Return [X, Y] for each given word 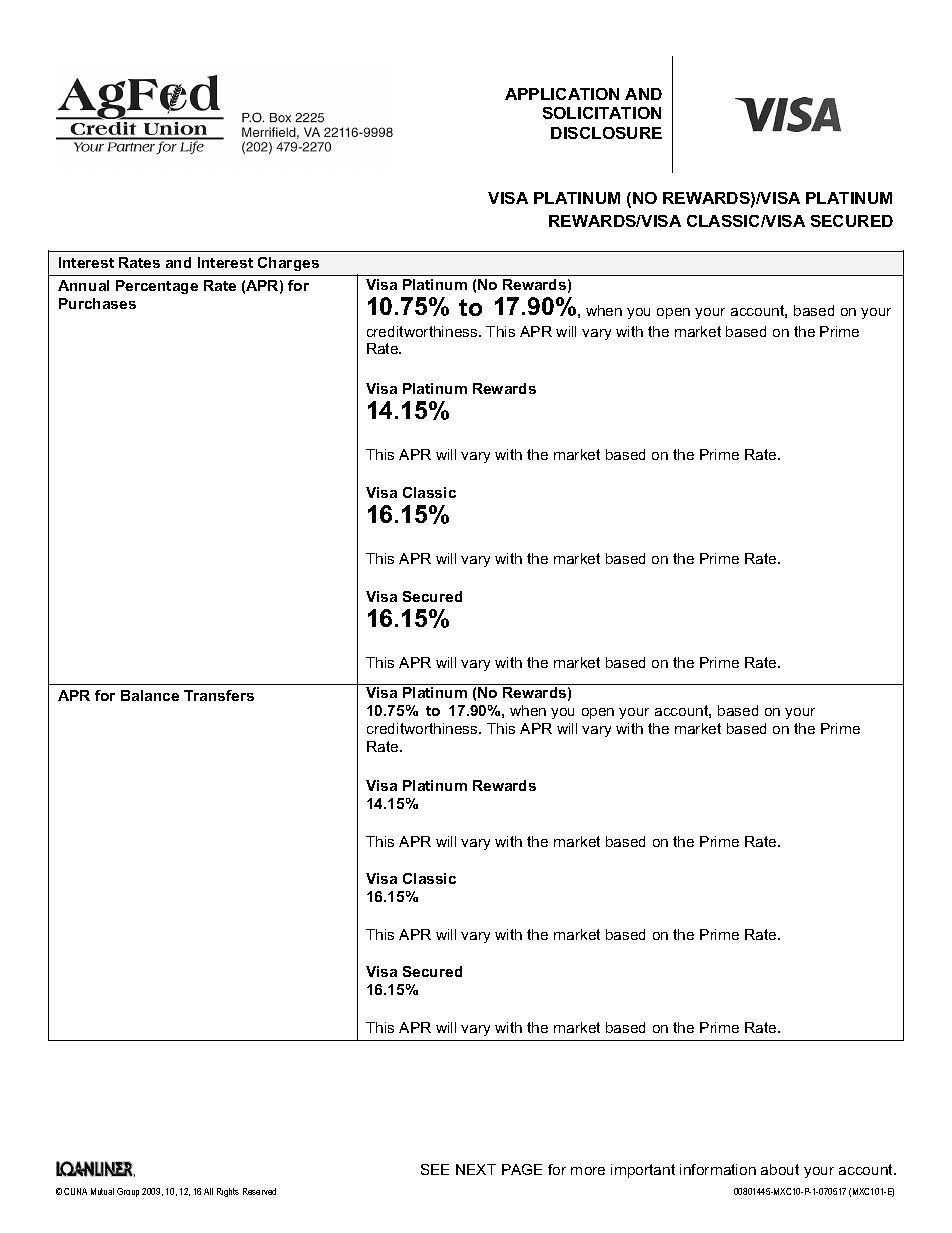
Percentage [157, 287]
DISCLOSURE [606, 133]
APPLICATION [562, 94]
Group [128, 1192]
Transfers [219, 695]
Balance [150, 695]
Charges [288, 264]
